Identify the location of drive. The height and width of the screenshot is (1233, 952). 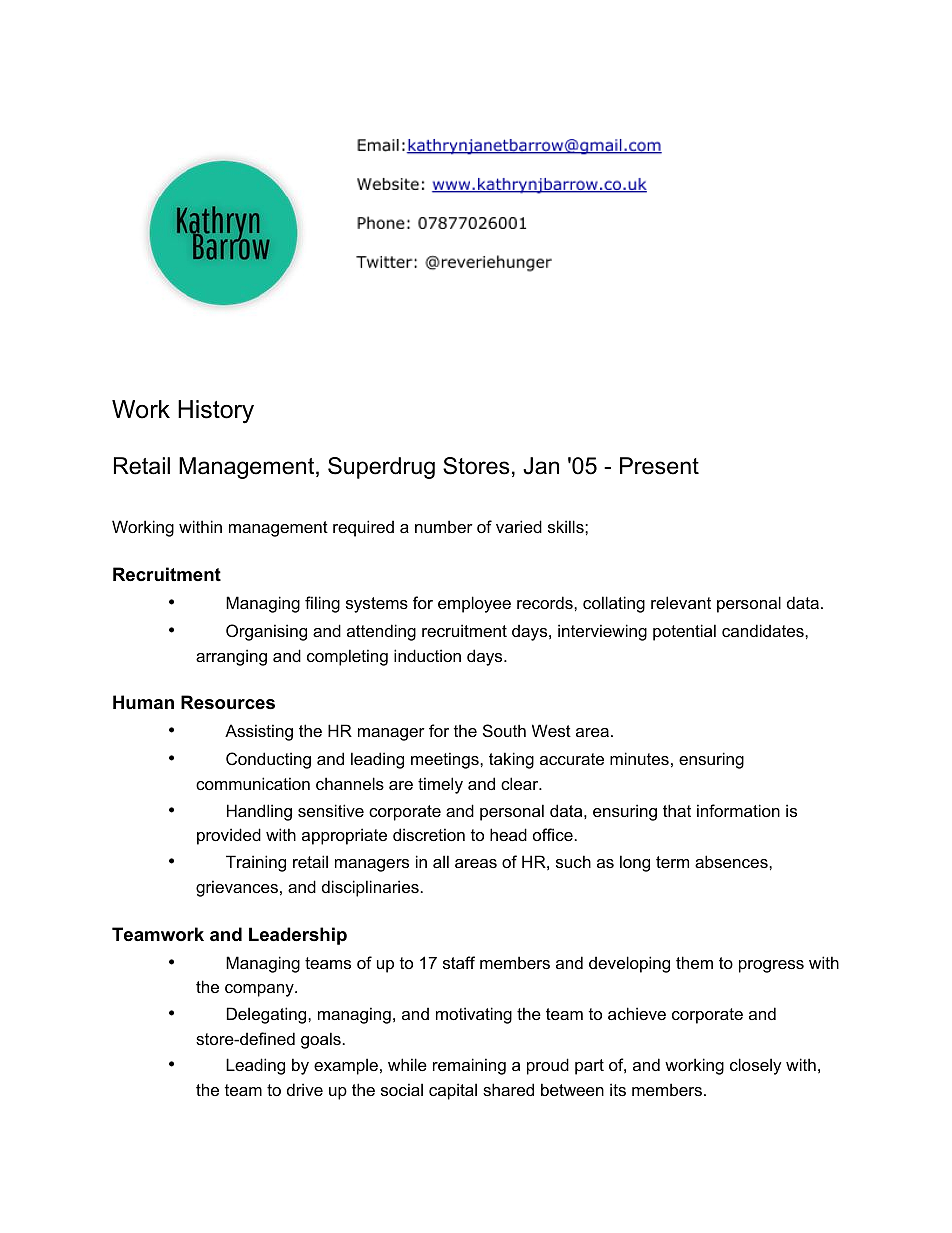
(305, 1089).
